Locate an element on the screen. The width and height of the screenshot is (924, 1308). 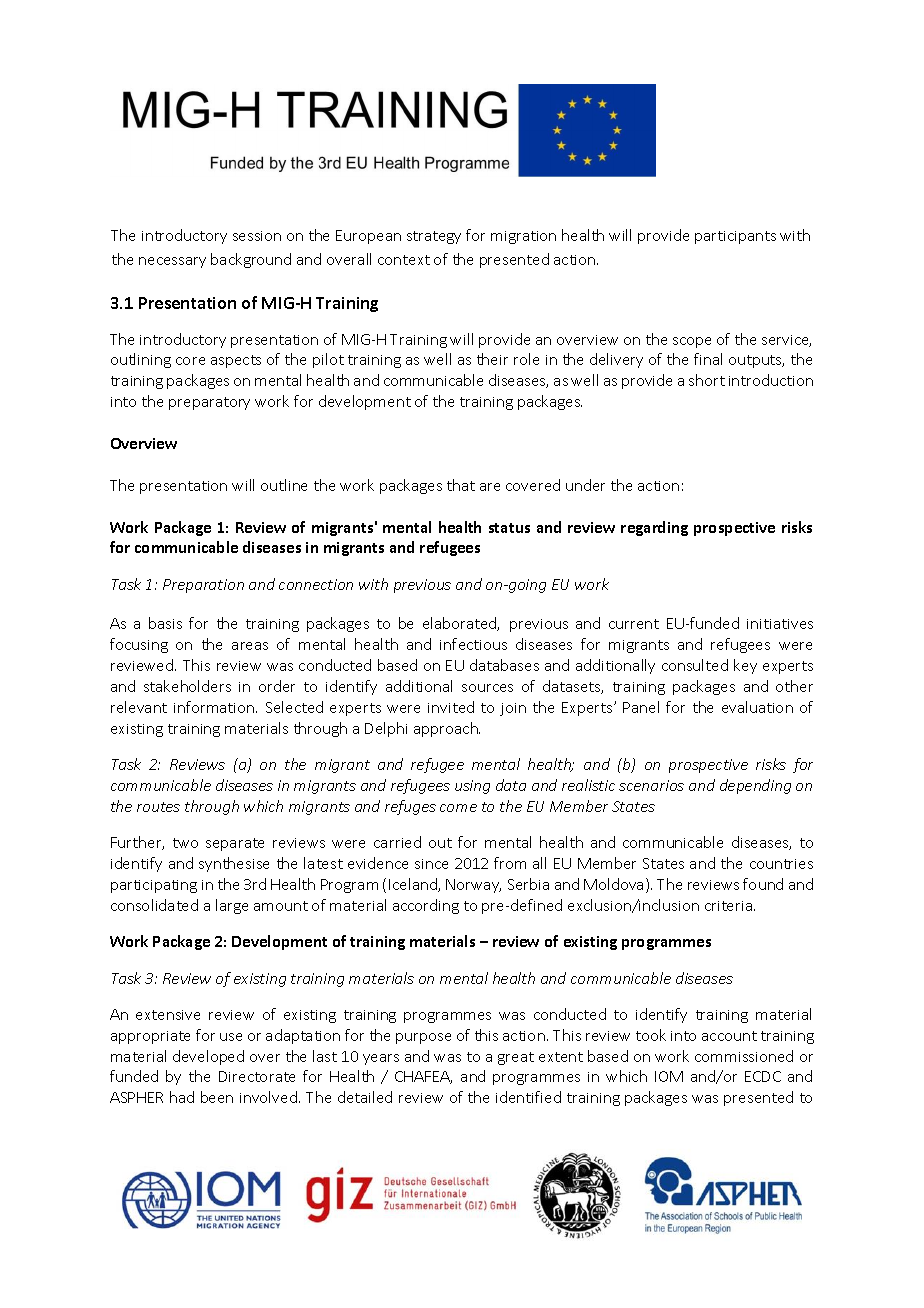
stakeholders is located at coordinates (187, 686).
